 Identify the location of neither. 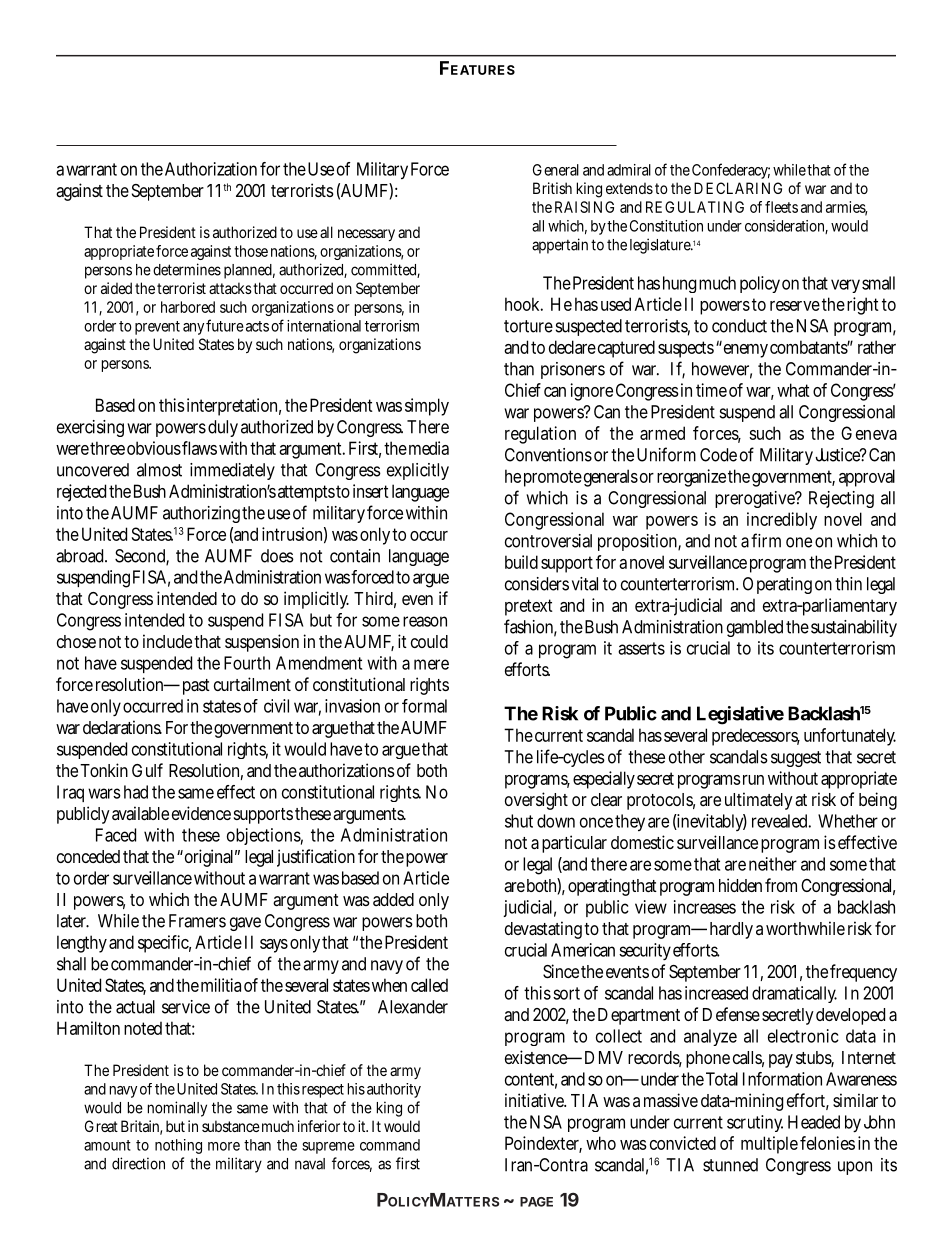
(773, 864).
